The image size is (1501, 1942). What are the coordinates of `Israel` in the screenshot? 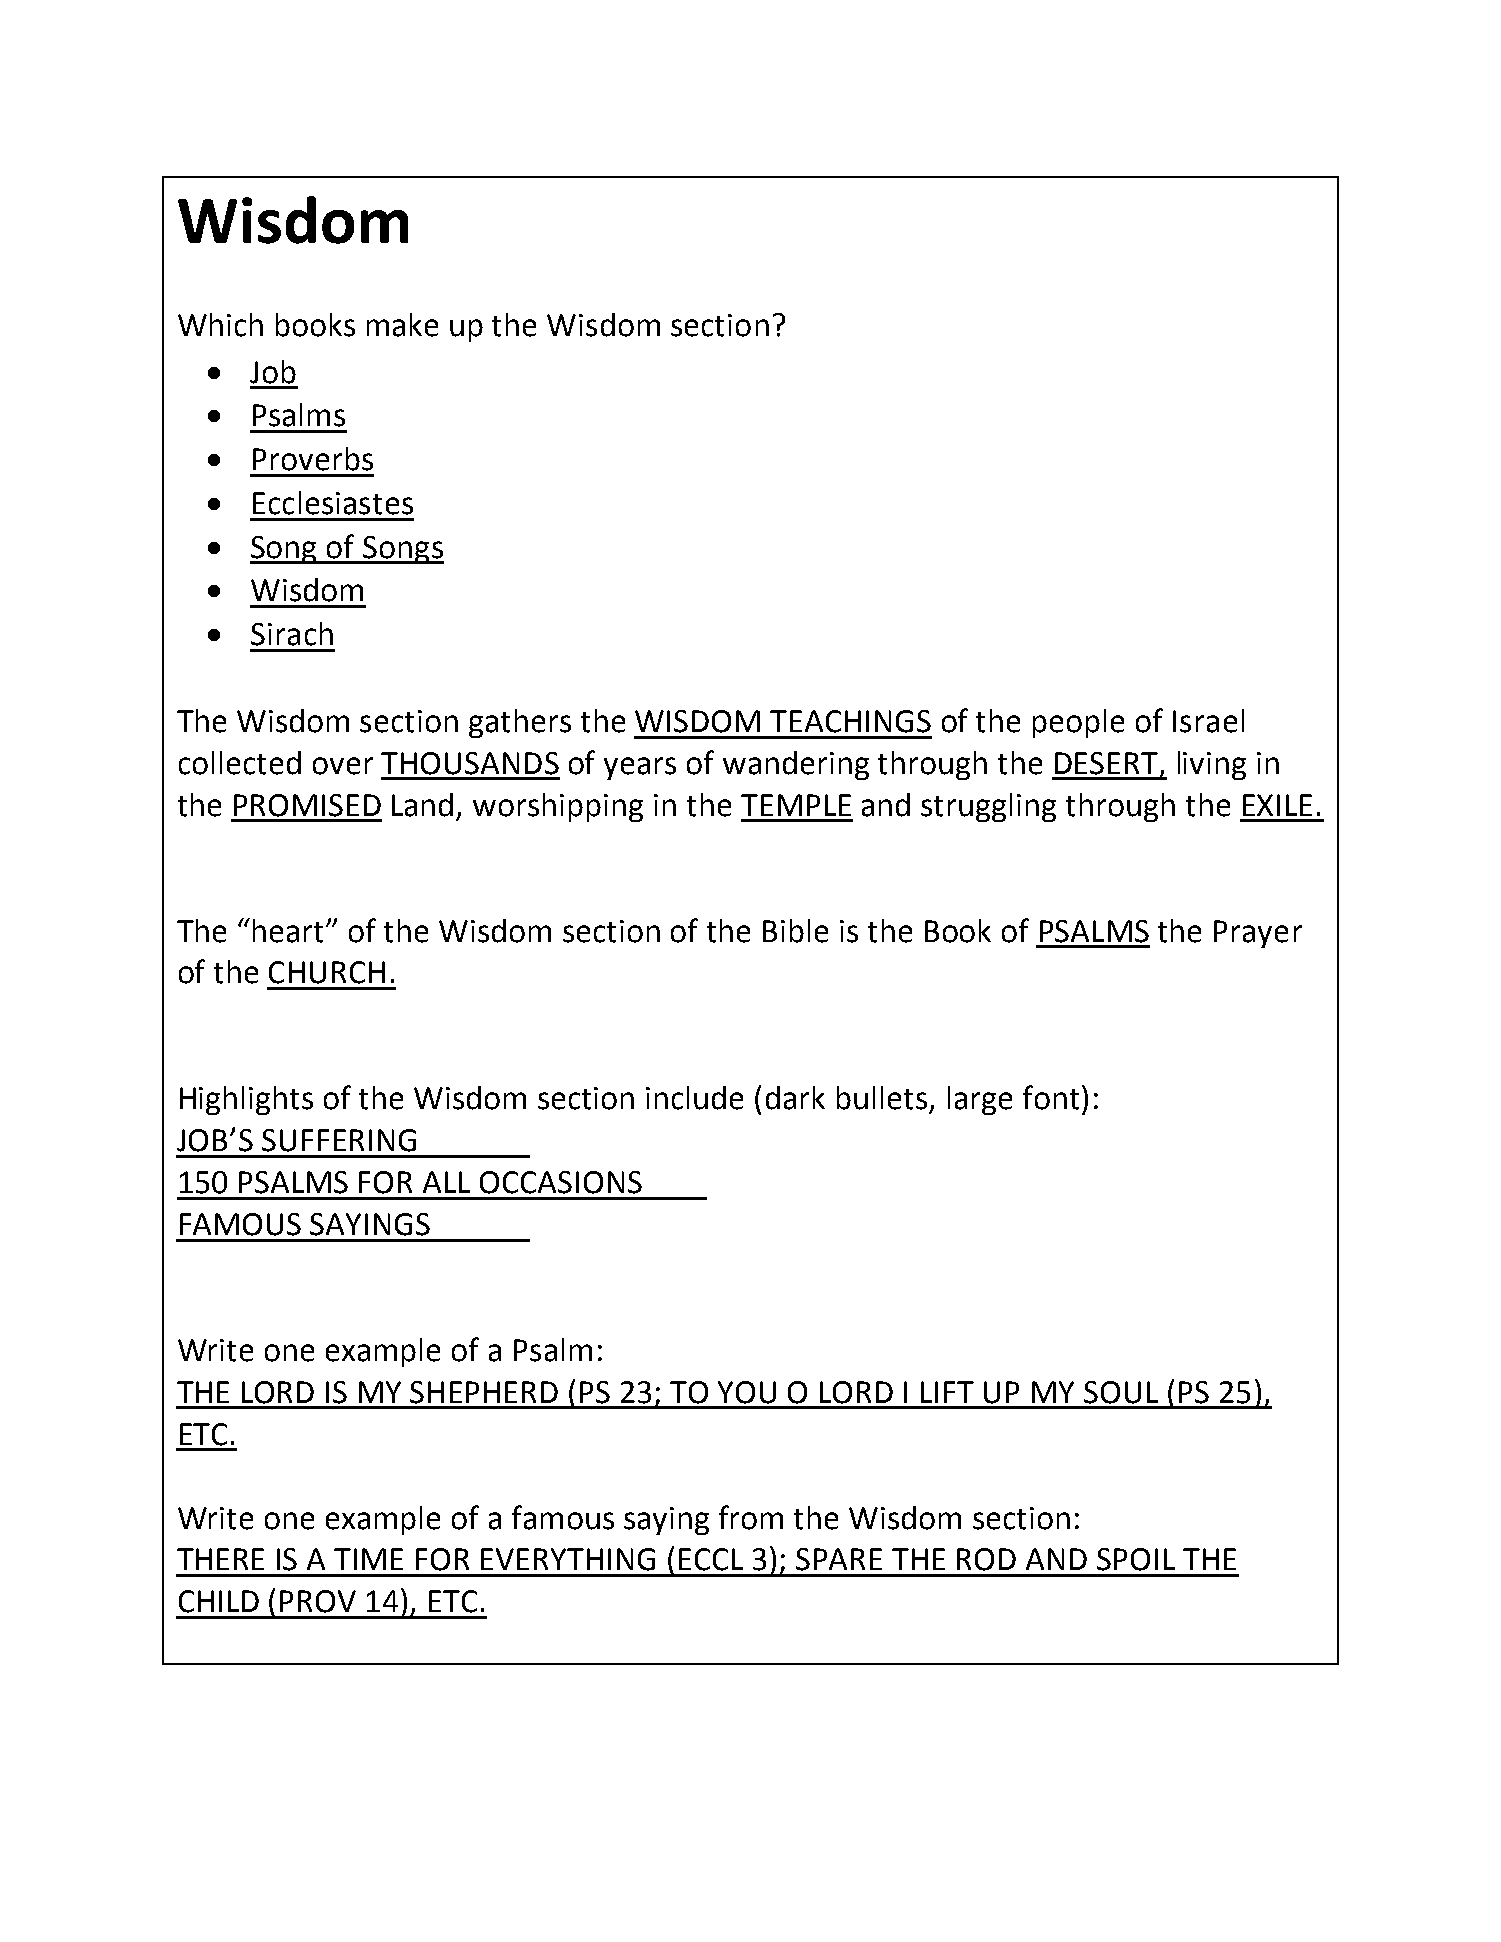 It's located at (1208, 721).
